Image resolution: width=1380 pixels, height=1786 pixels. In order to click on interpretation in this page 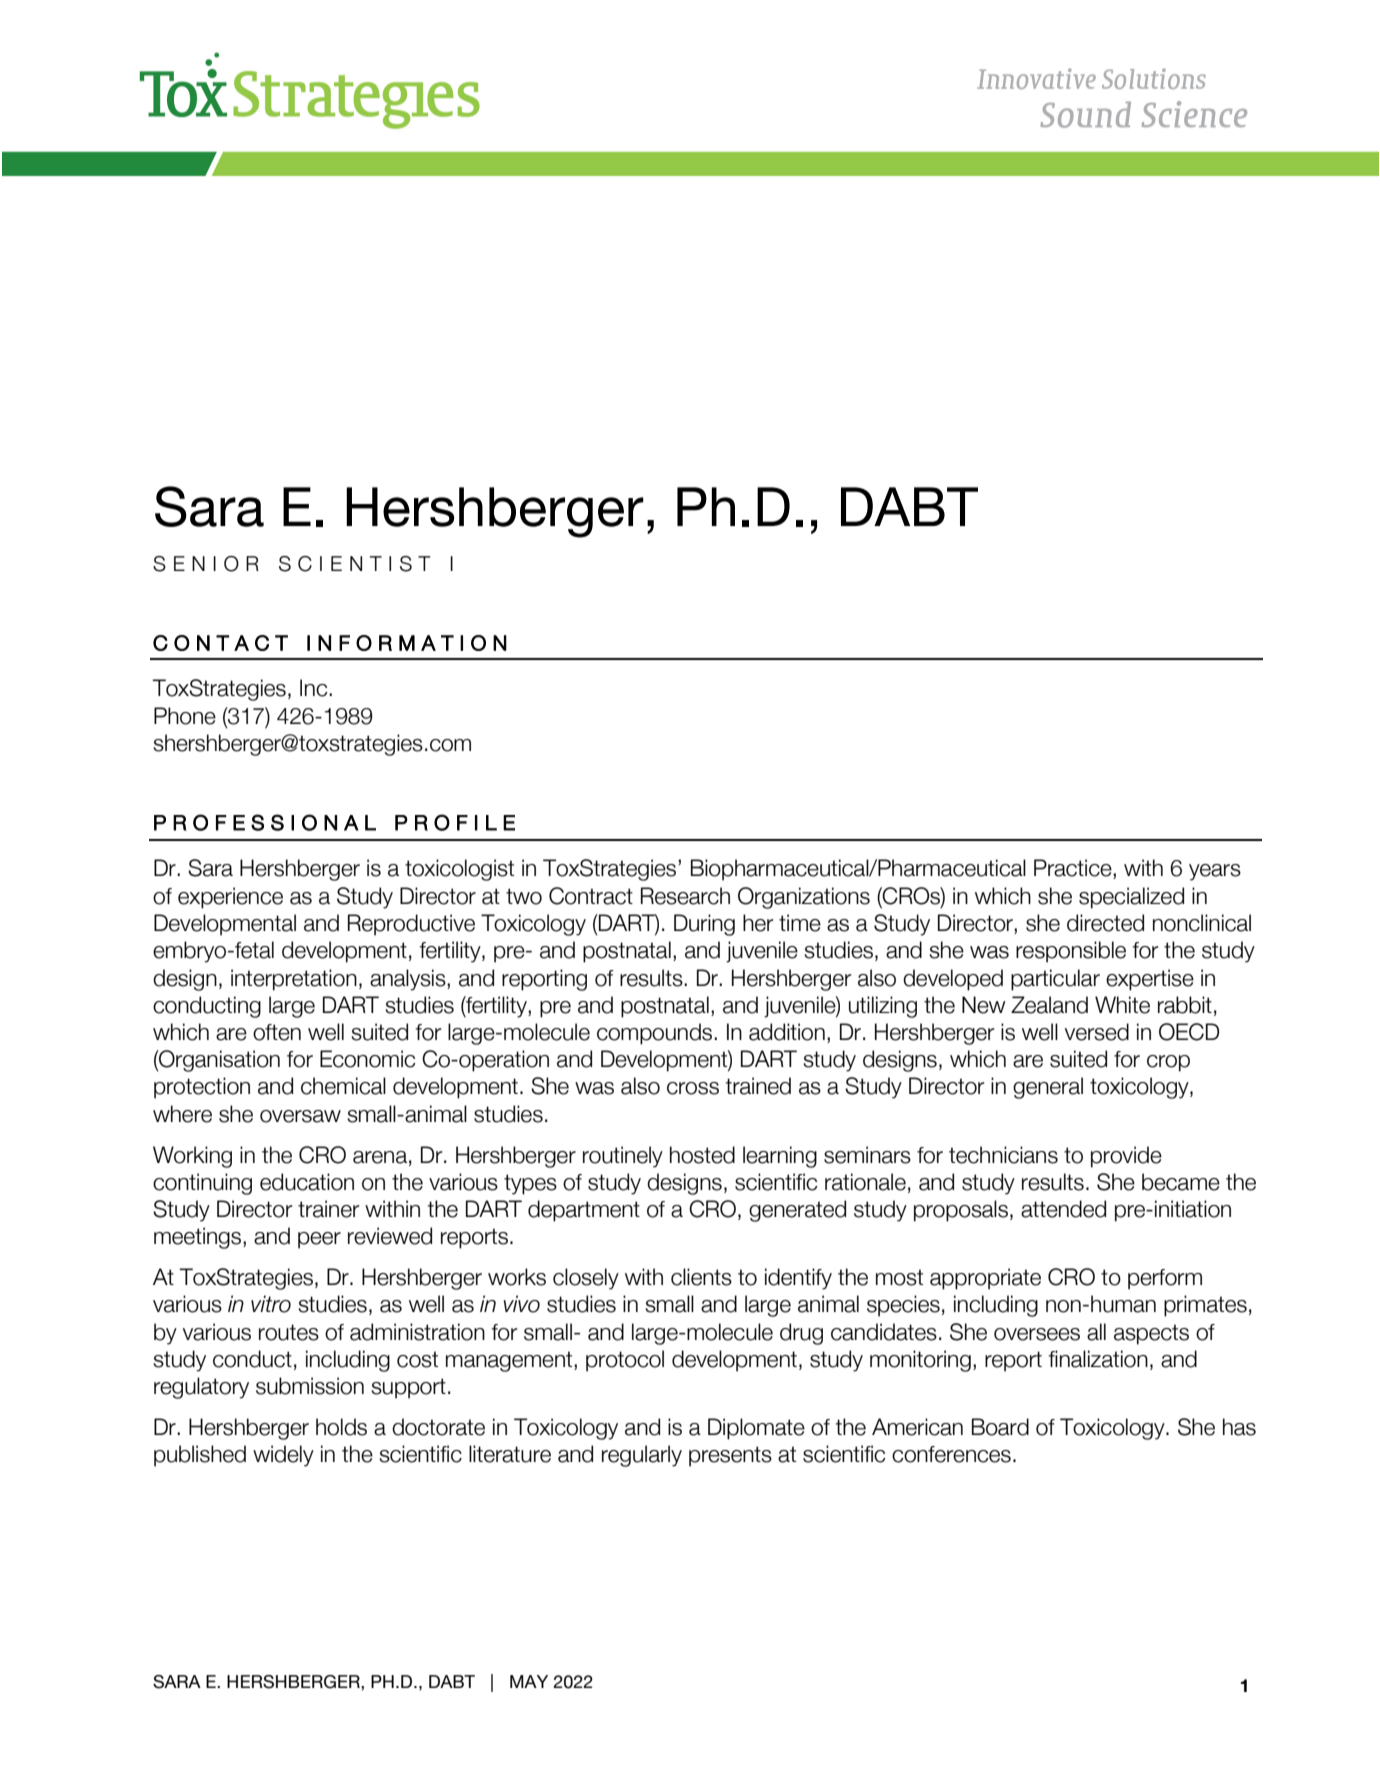, I will do `click(294, 980)`.
